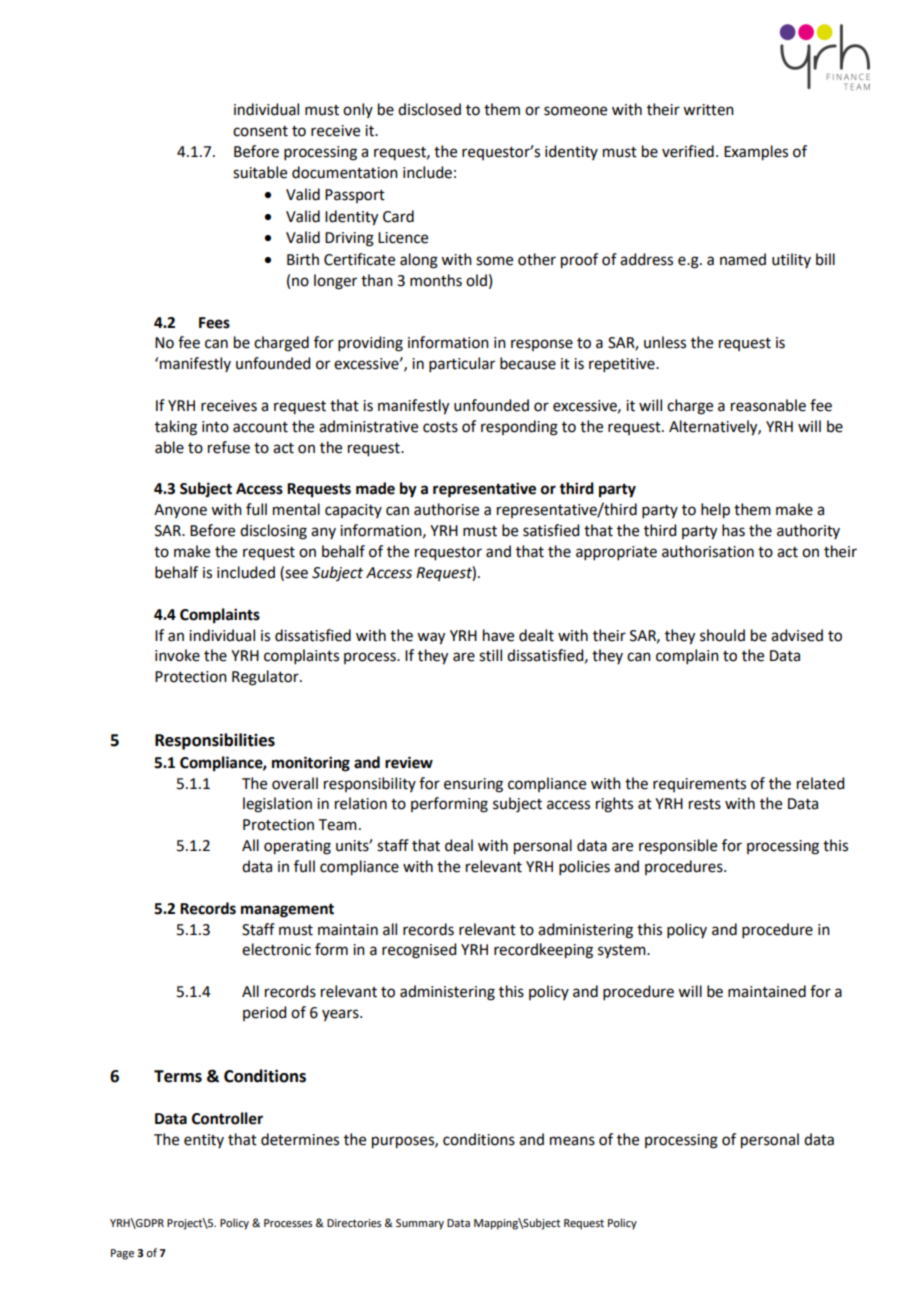  What do you see at coordinates (429, 109) in the screenshot?
I see `disclosed` at bounding box center [429, 109].
